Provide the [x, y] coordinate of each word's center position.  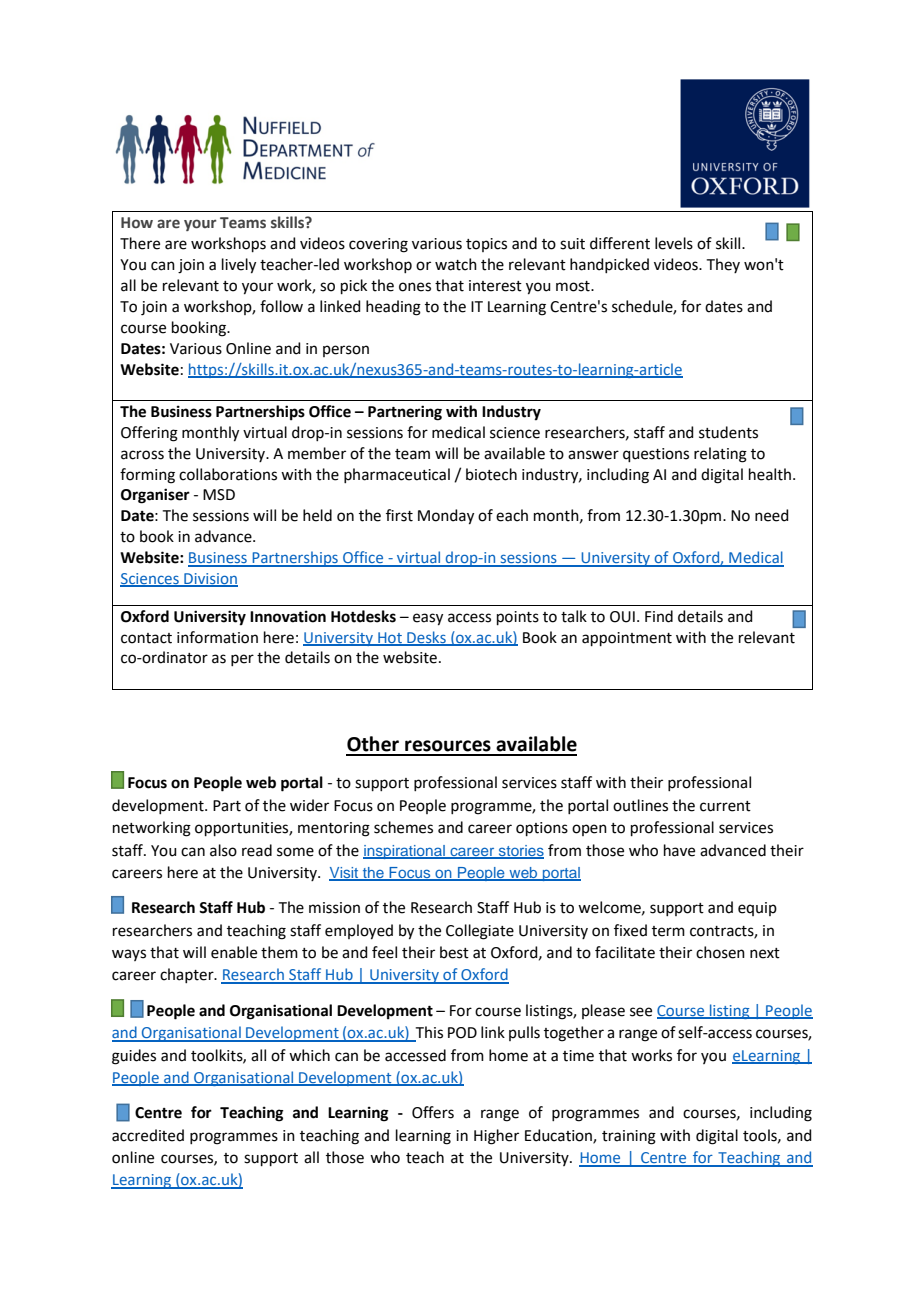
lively [239, 266]
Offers [433, 1112]
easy [428, 619]
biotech [491, 474]
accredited [148, 1135]
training [629, 1137]
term [668, 931]
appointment [627, 639]
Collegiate [480, 932]
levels [674, 243]
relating [720, 455]
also [223, 850]
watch [456, 264]
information [217, 637]
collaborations [228, 474]
